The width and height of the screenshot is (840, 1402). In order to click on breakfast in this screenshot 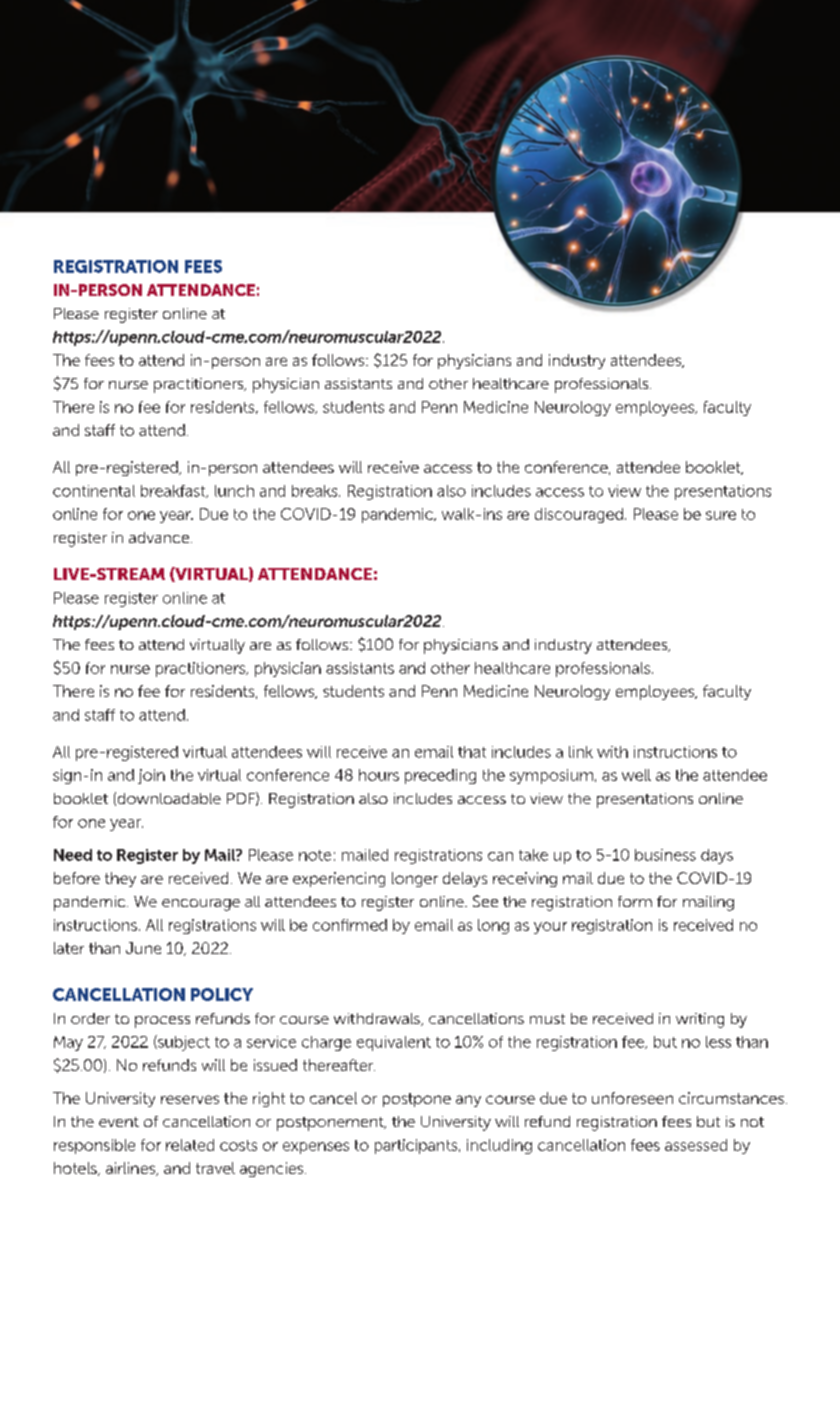, I will do `click(174, 491)`.
